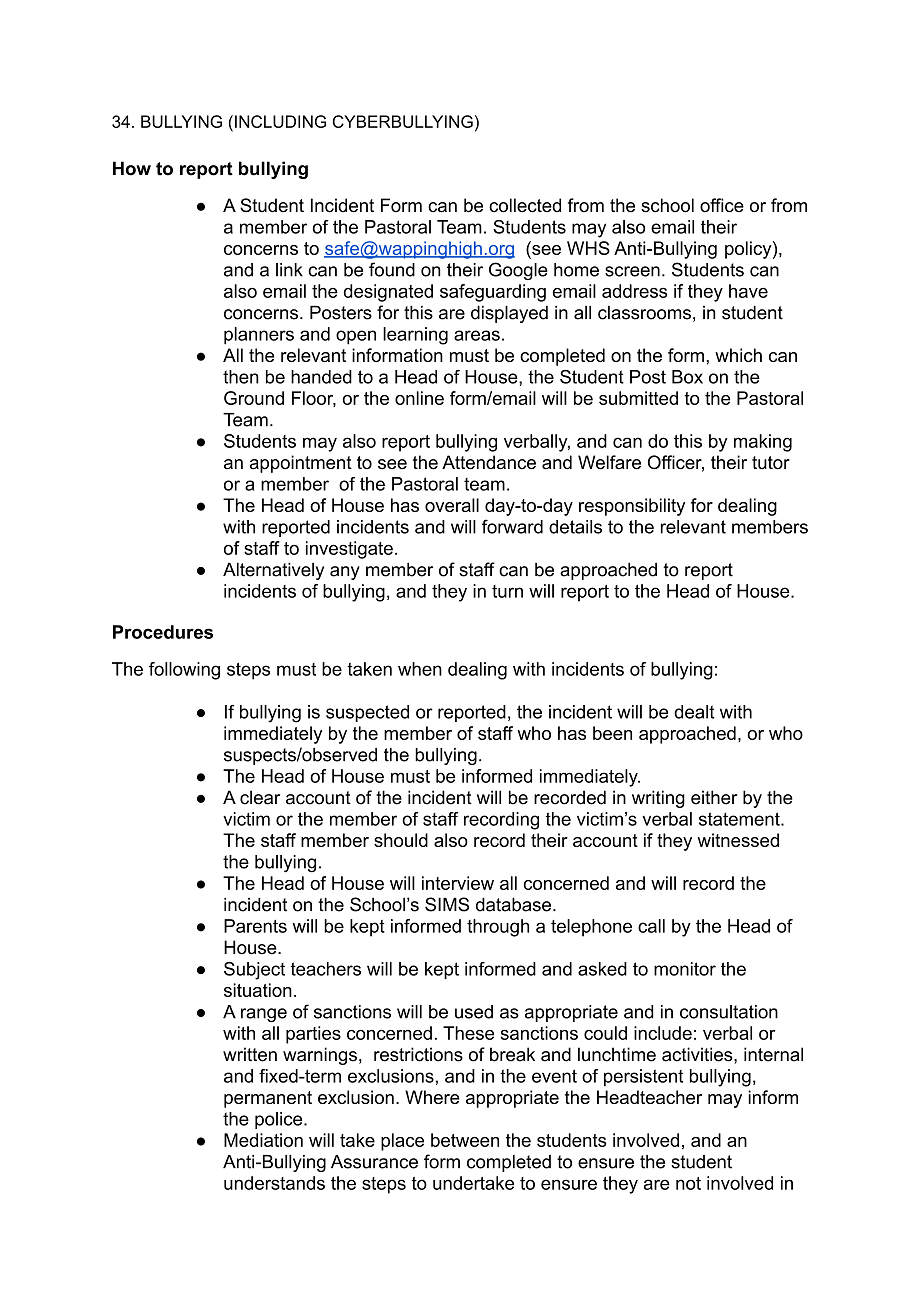 The height and width of the screenshot is (1307, 924). Describe the element at coordinates (420, 669) in the screenshot. I see `when` at that location.
